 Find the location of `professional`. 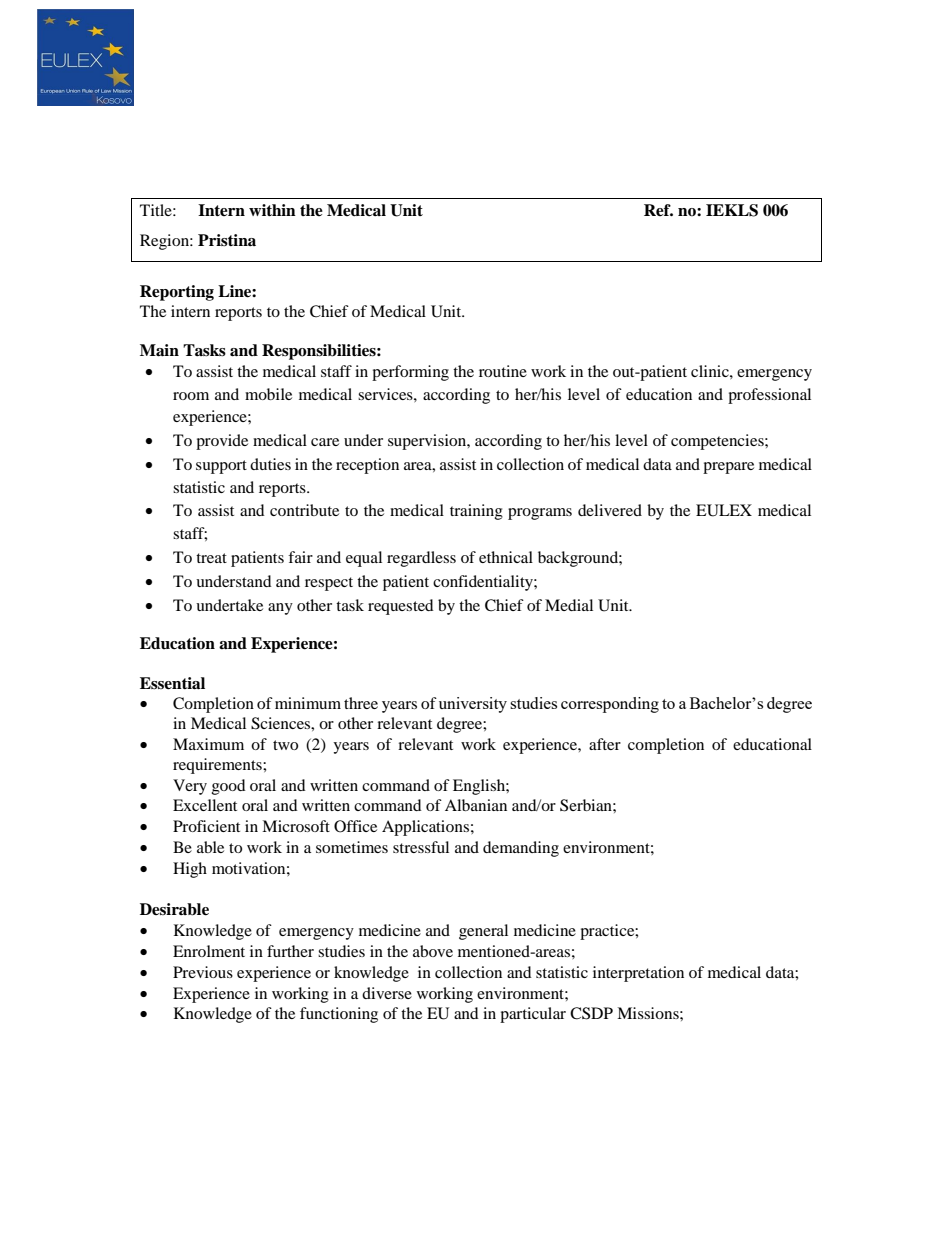

professional is located at coordinates (769, 396).
